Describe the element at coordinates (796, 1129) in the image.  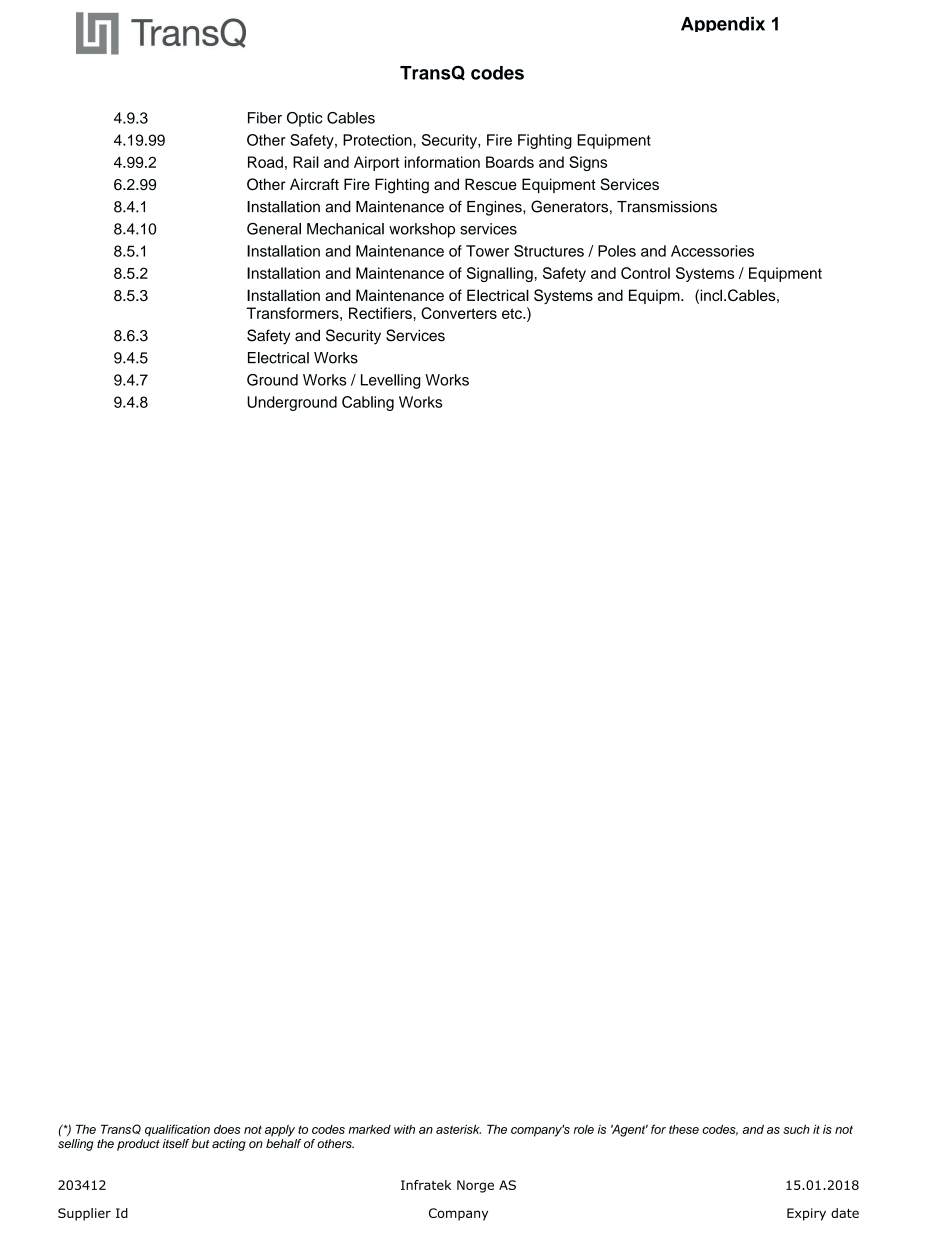
I see `such` at that location.
